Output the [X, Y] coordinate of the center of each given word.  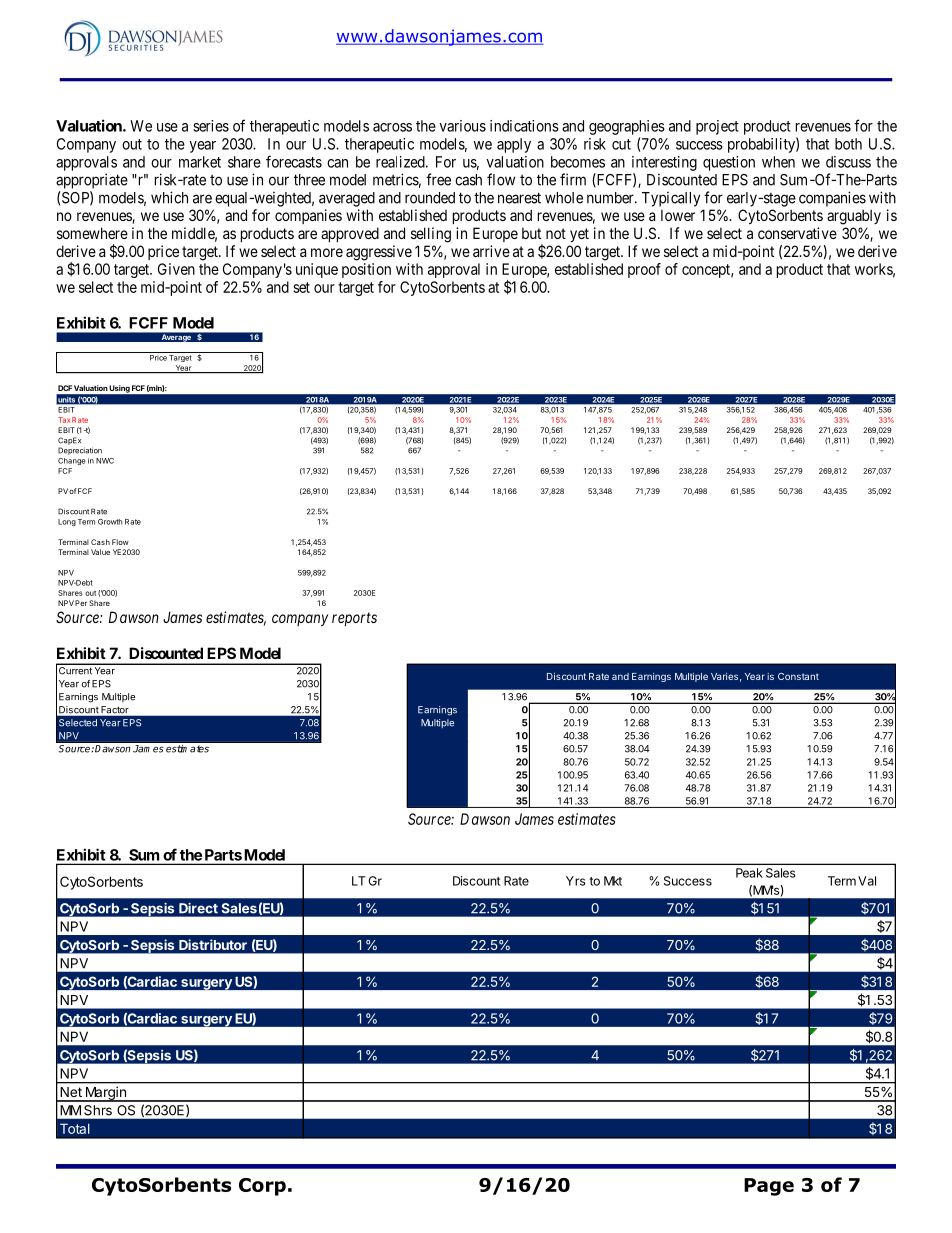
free [438, 179]
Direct [198, 908]
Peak [749, 873]
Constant [798, 676]
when [778, 162]
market [200, 162]
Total [75, 1128]
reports [354, 619]
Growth [110, 522]
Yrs [576, 881]
